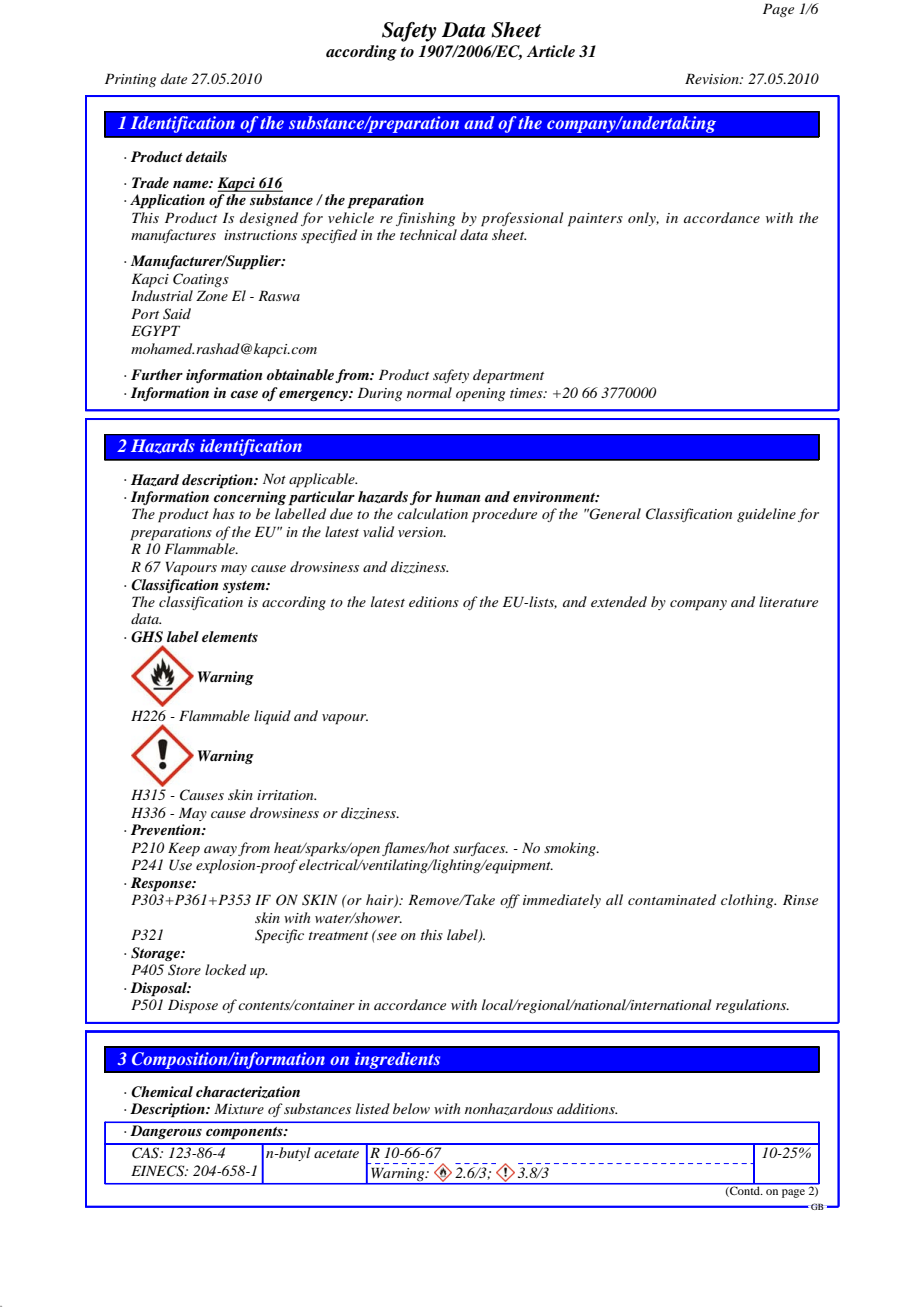 The image size is (924, 1308). What do you see at coordinates (239, 1108) in the screenshot?
I see `Mixture` at bounding box center [239, 1108].
